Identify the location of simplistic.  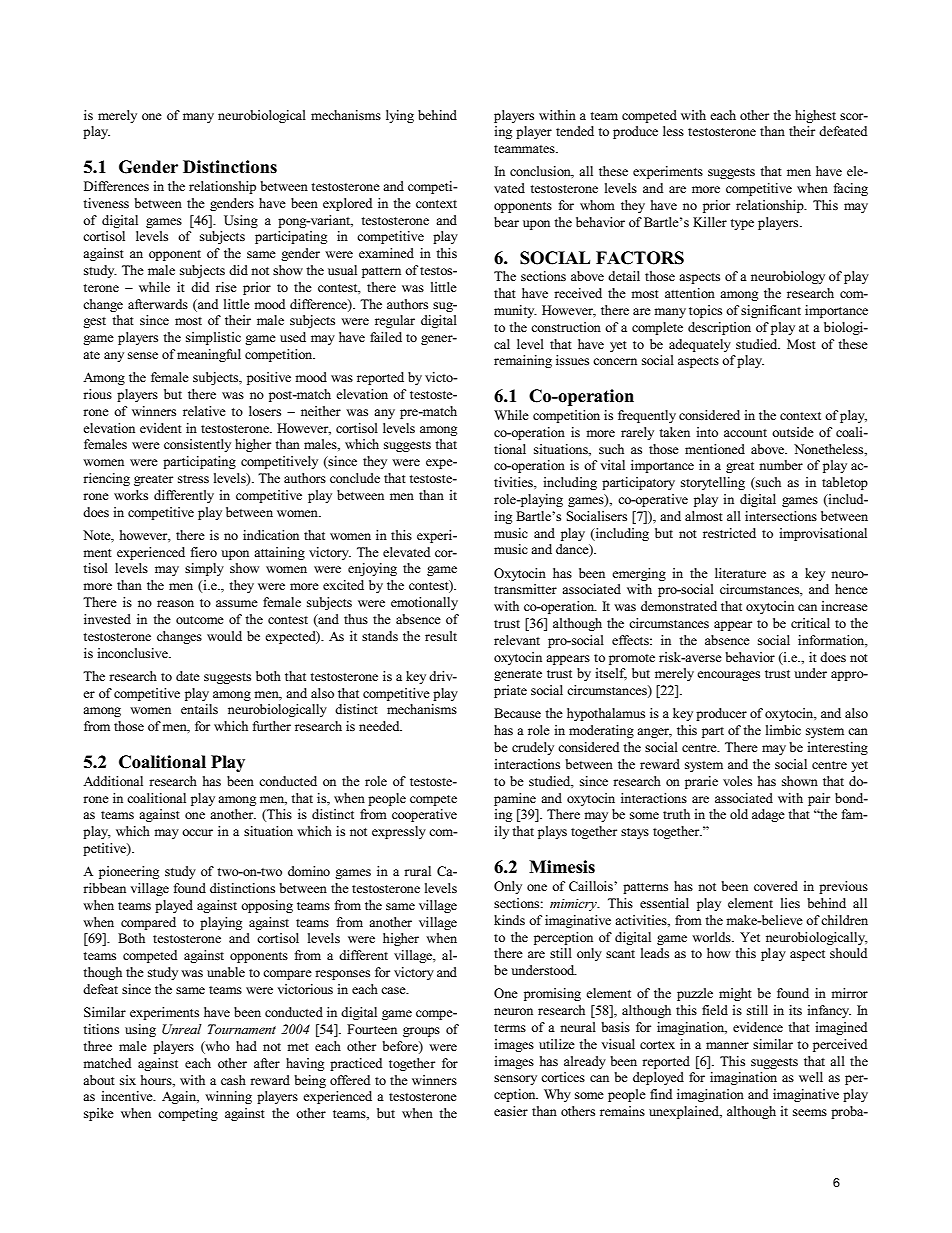
(213, 338).
